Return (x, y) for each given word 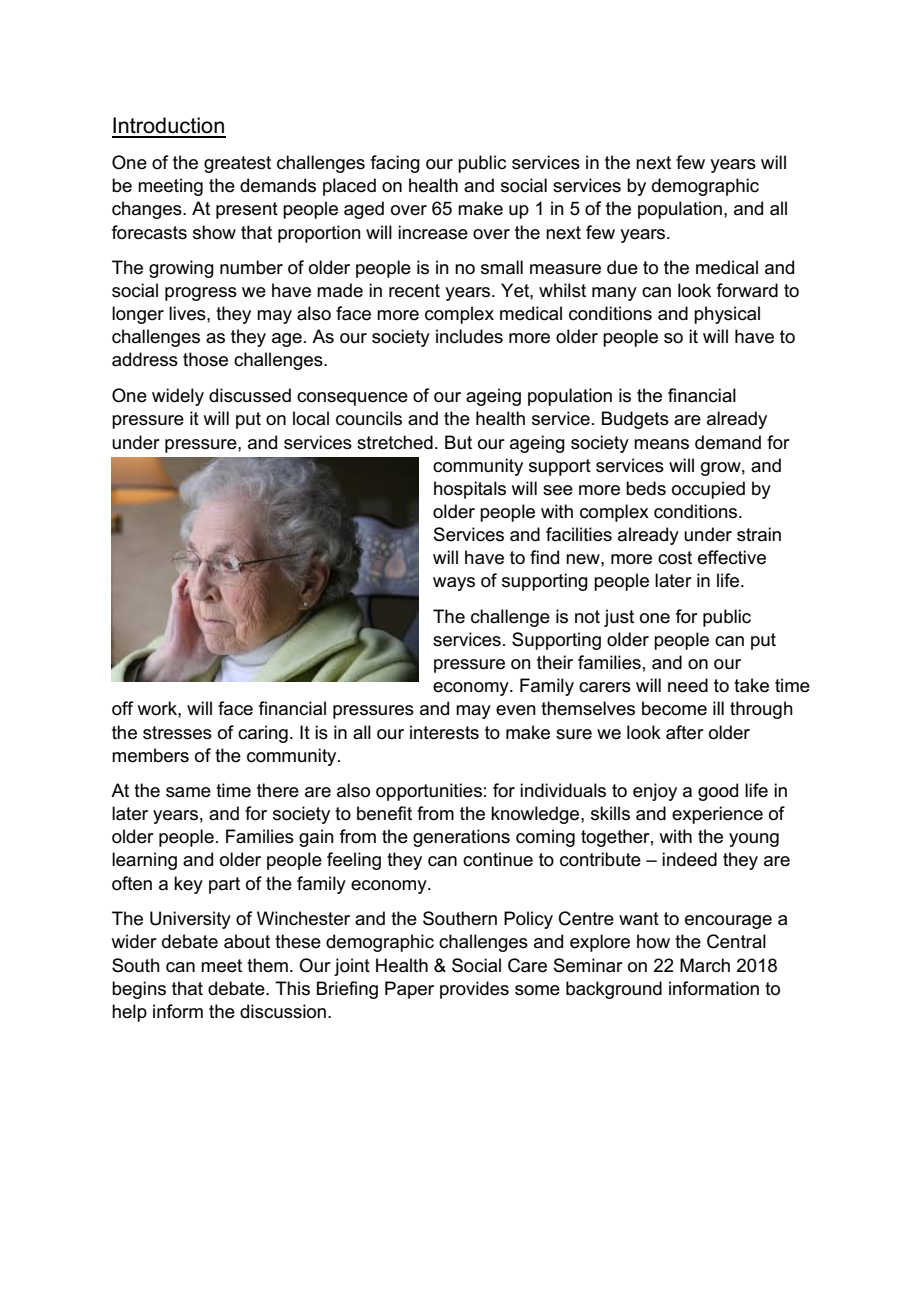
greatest (237, 164)
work (158, 708)
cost (675, 558)
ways (454, 584)
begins (139, 990)
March (705, 965)
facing (395, 164)
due (622, 267)
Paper (409, 990)
